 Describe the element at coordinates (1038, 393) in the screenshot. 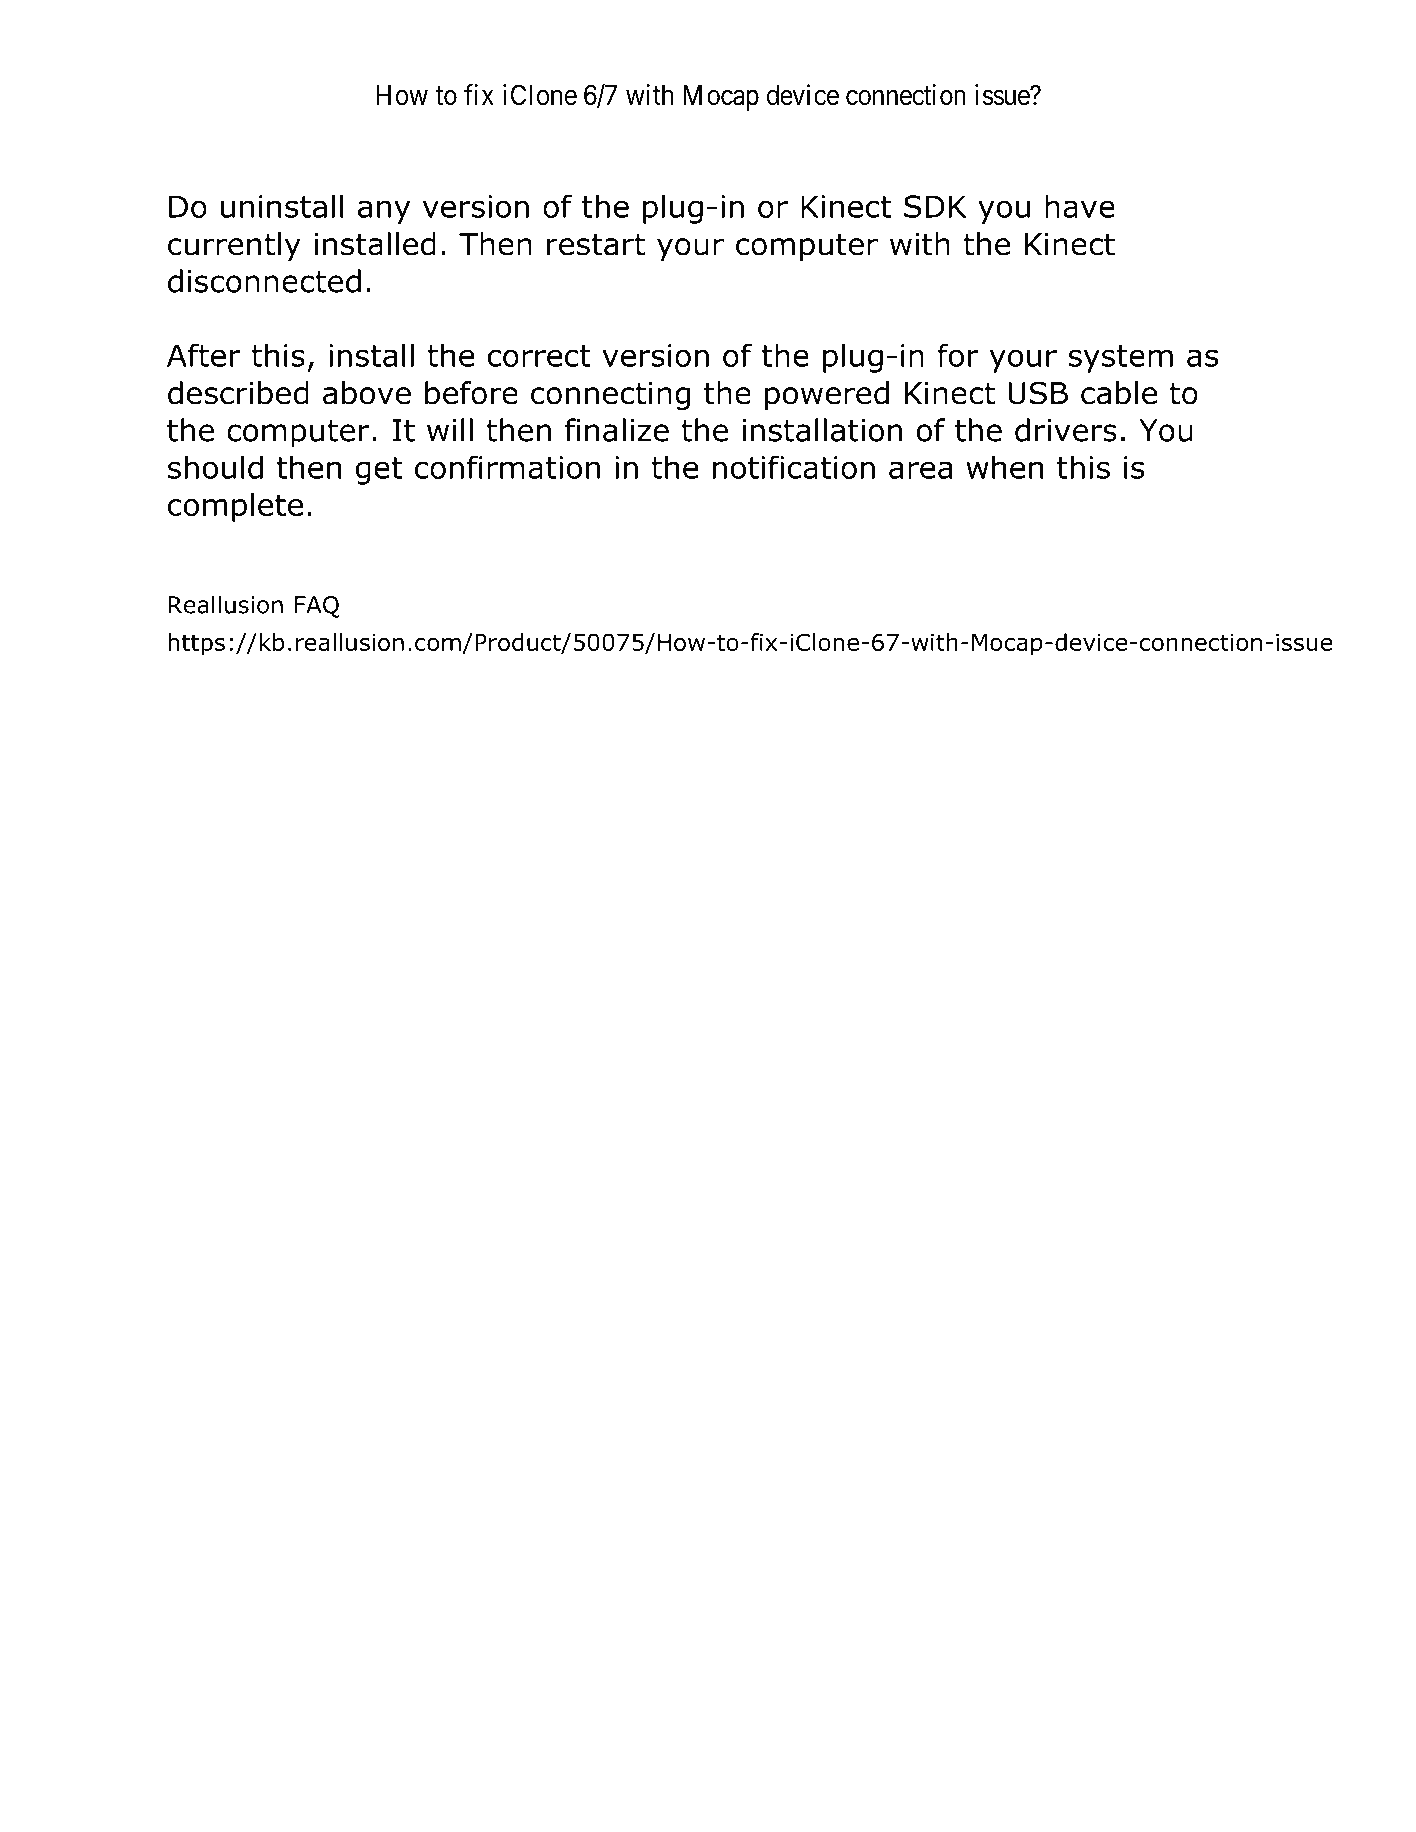

I see `USB` at that location.
